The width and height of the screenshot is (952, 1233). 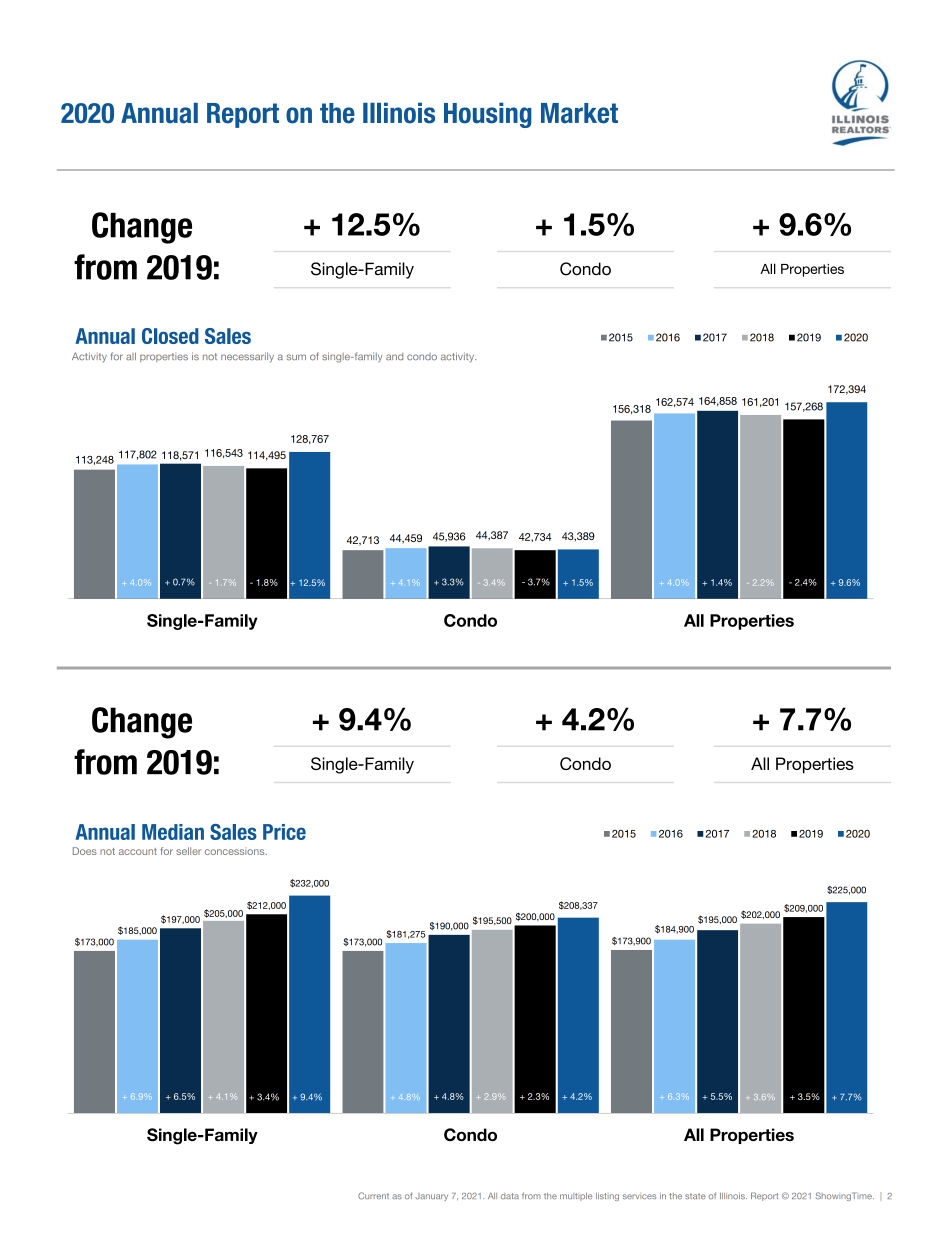 What do you see at coordinates (373, 1196) in the screenshot?
I see `Current` at bounding box center [373, 1196].
